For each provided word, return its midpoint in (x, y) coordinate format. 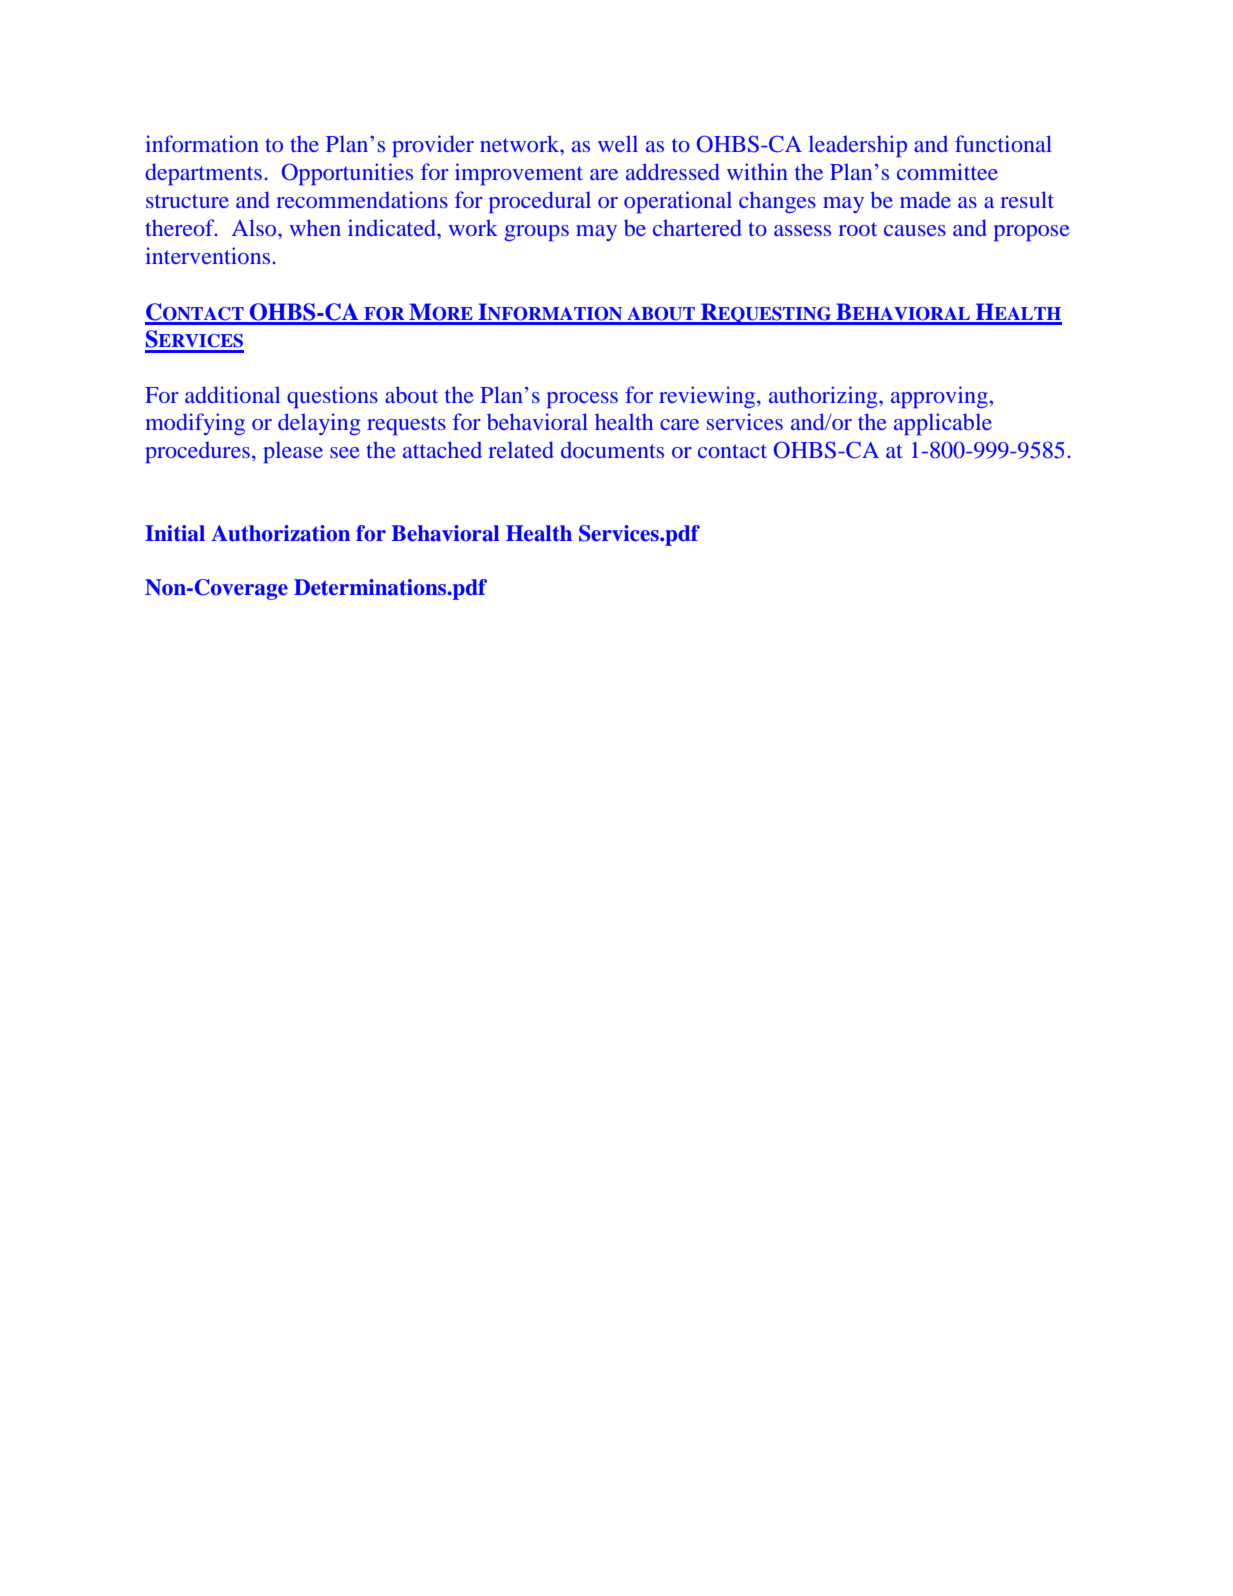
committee (947, 171)
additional (232, 394)
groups (536, 233)
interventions (207, 255)
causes (915, 230)
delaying (319, 424)
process (582, 400)
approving (939, 397)
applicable (943, 424)
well (618, 143)
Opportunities (347, 174)
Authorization (280, 533)
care (679, 424)
